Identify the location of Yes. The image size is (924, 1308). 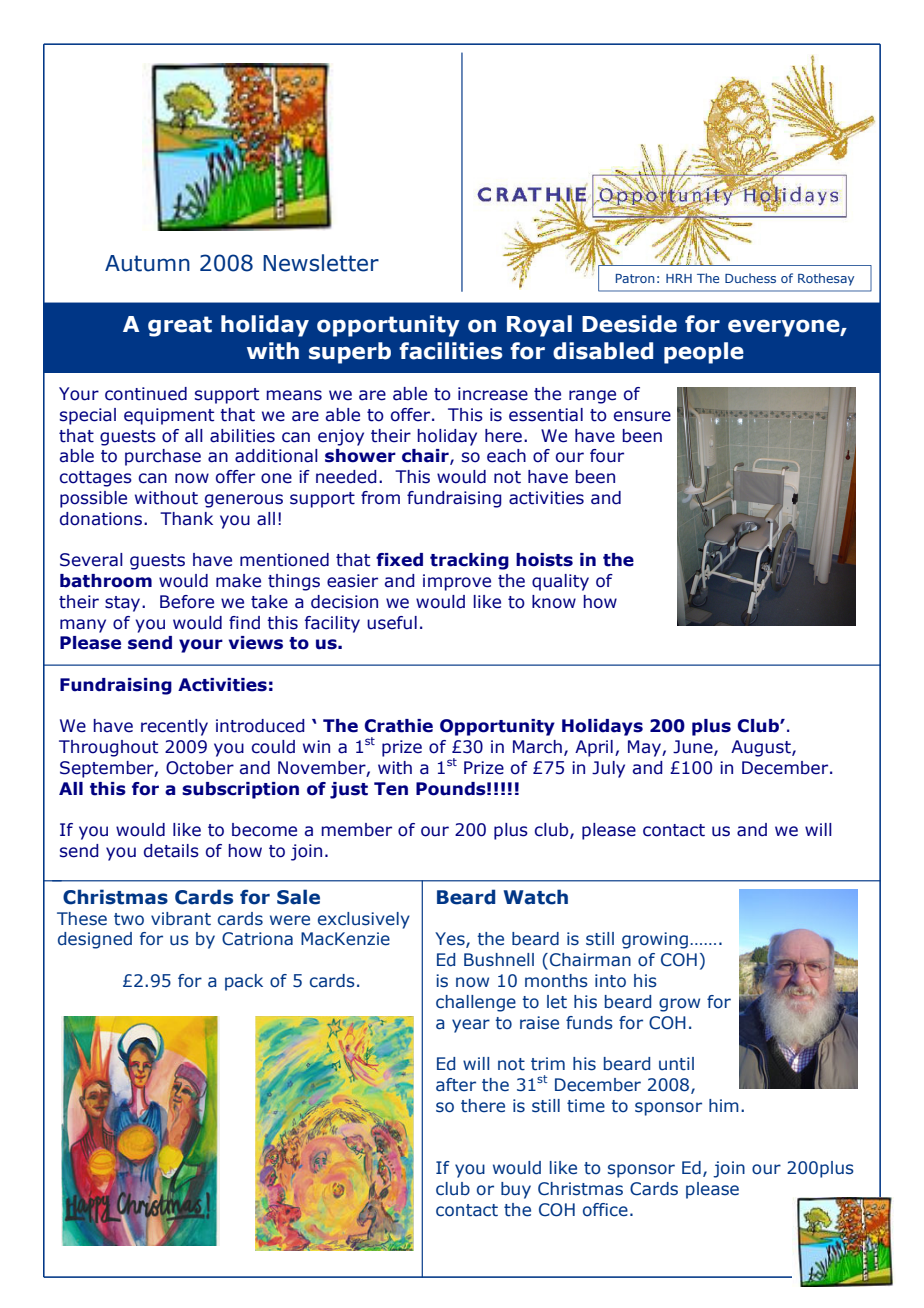
(451, 940).
